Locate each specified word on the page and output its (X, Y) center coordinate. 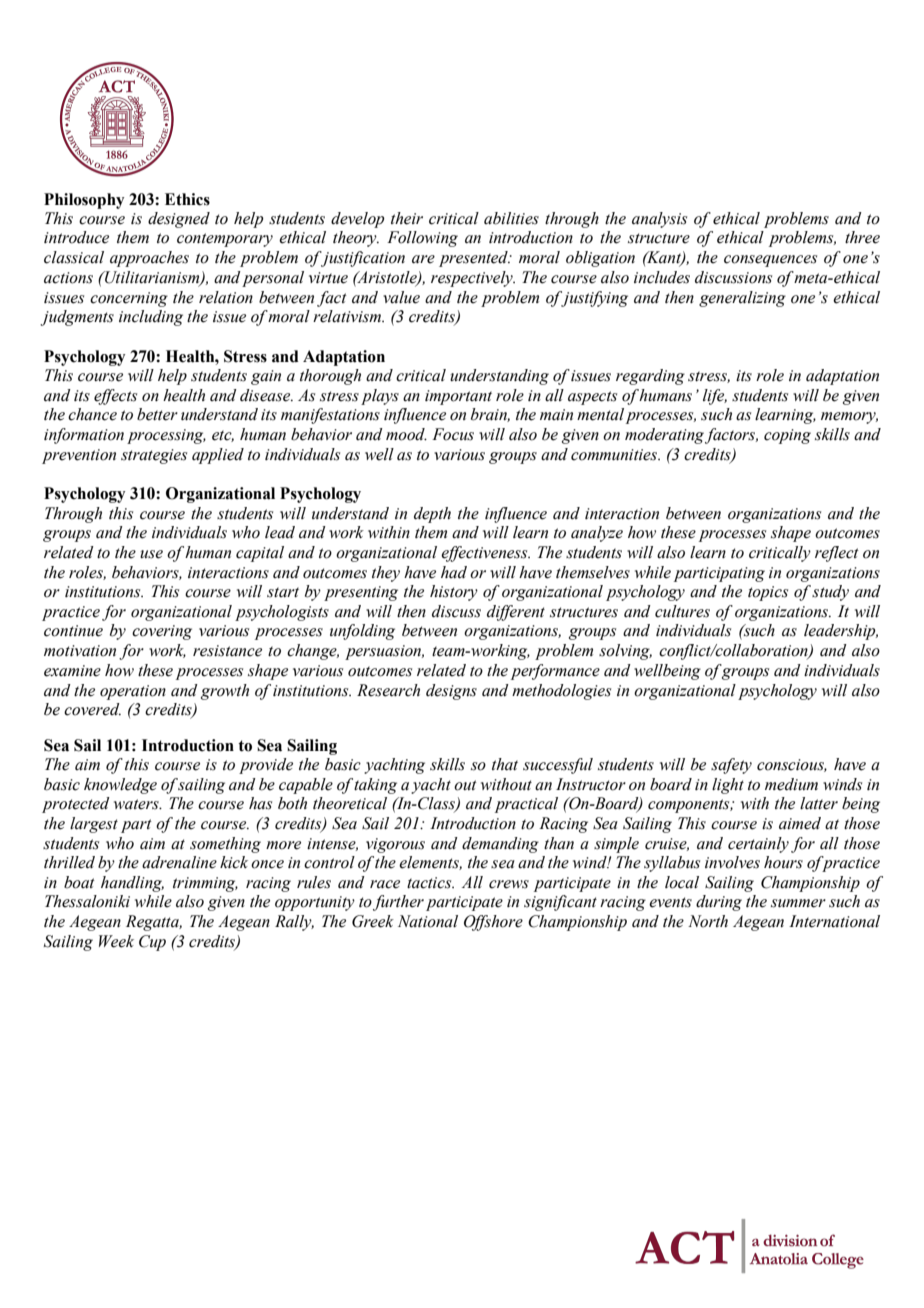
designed (179, 220)
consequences (770, 261)
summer (798, 903)
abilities (511, 218)
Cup (152, 943)
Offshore (493, 923)
